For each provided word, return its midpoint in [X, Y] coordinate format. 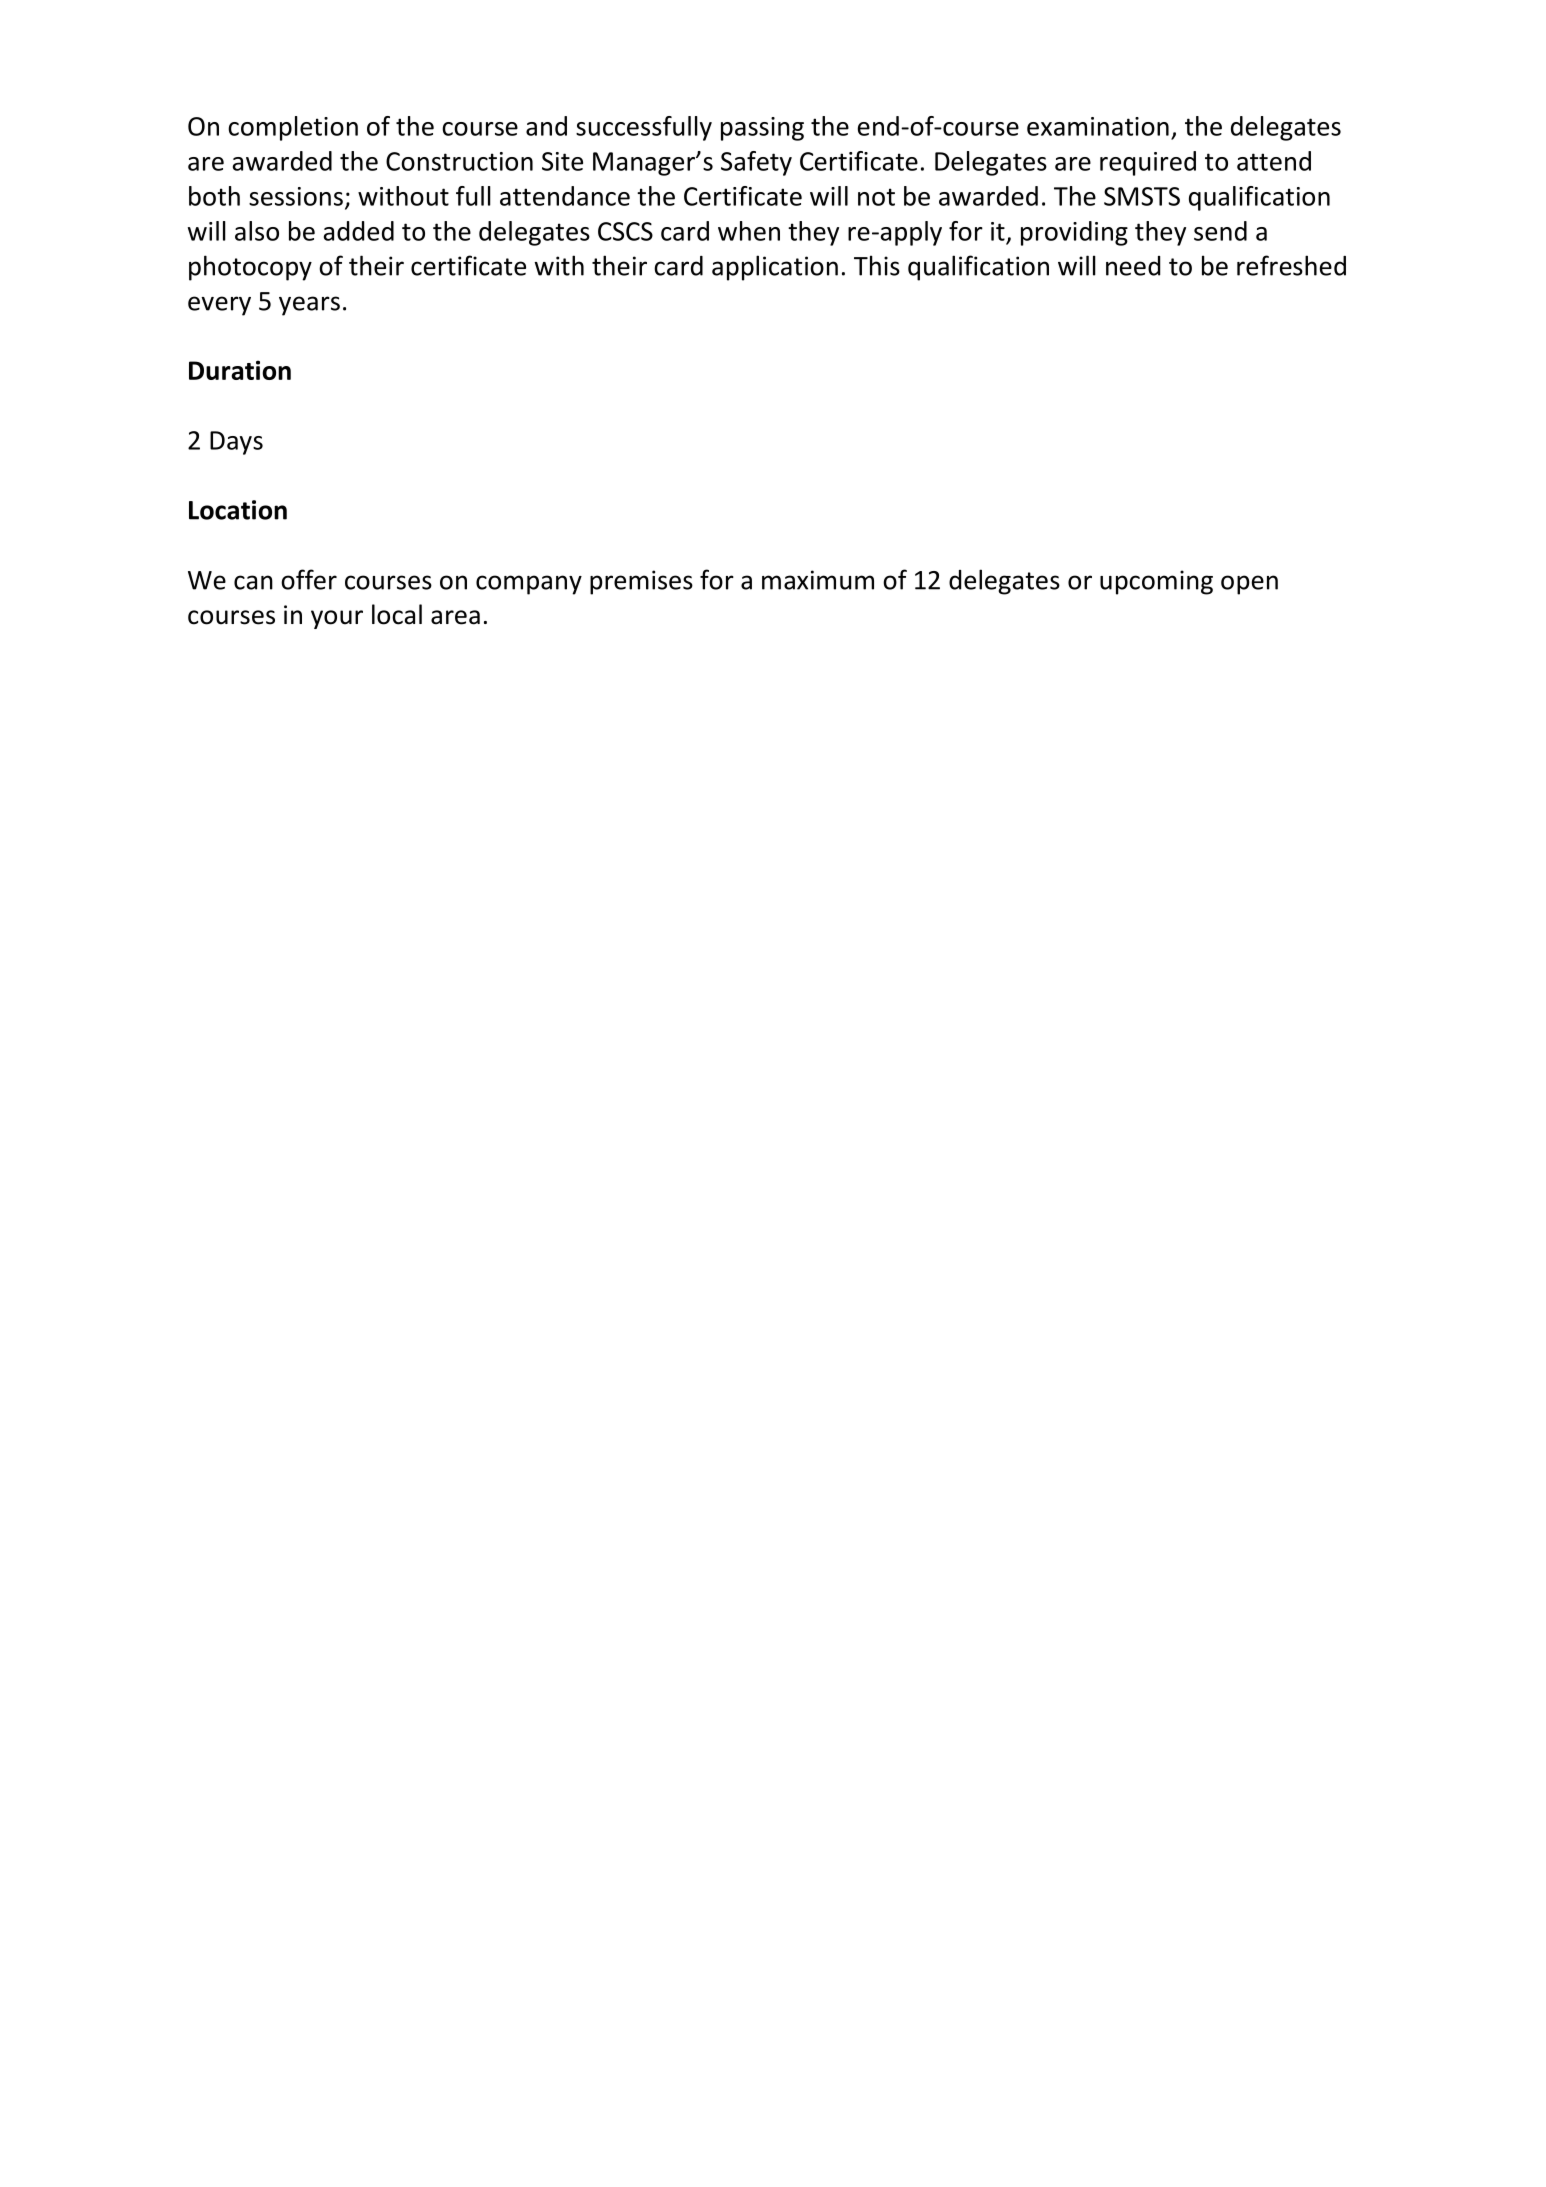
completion [293, 128]
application [775, 268]
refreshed [1291, 265]
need [1133, 266]
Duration [240, 370]
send [1220, 231]
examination [1098, 126]
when [749, 231]
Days [236, 443]
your [337, 619]
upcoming [1156, 582]
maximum [818, 580]
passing [762, 129]
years [309, 306]
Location [238, 510]
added [359, 231]
